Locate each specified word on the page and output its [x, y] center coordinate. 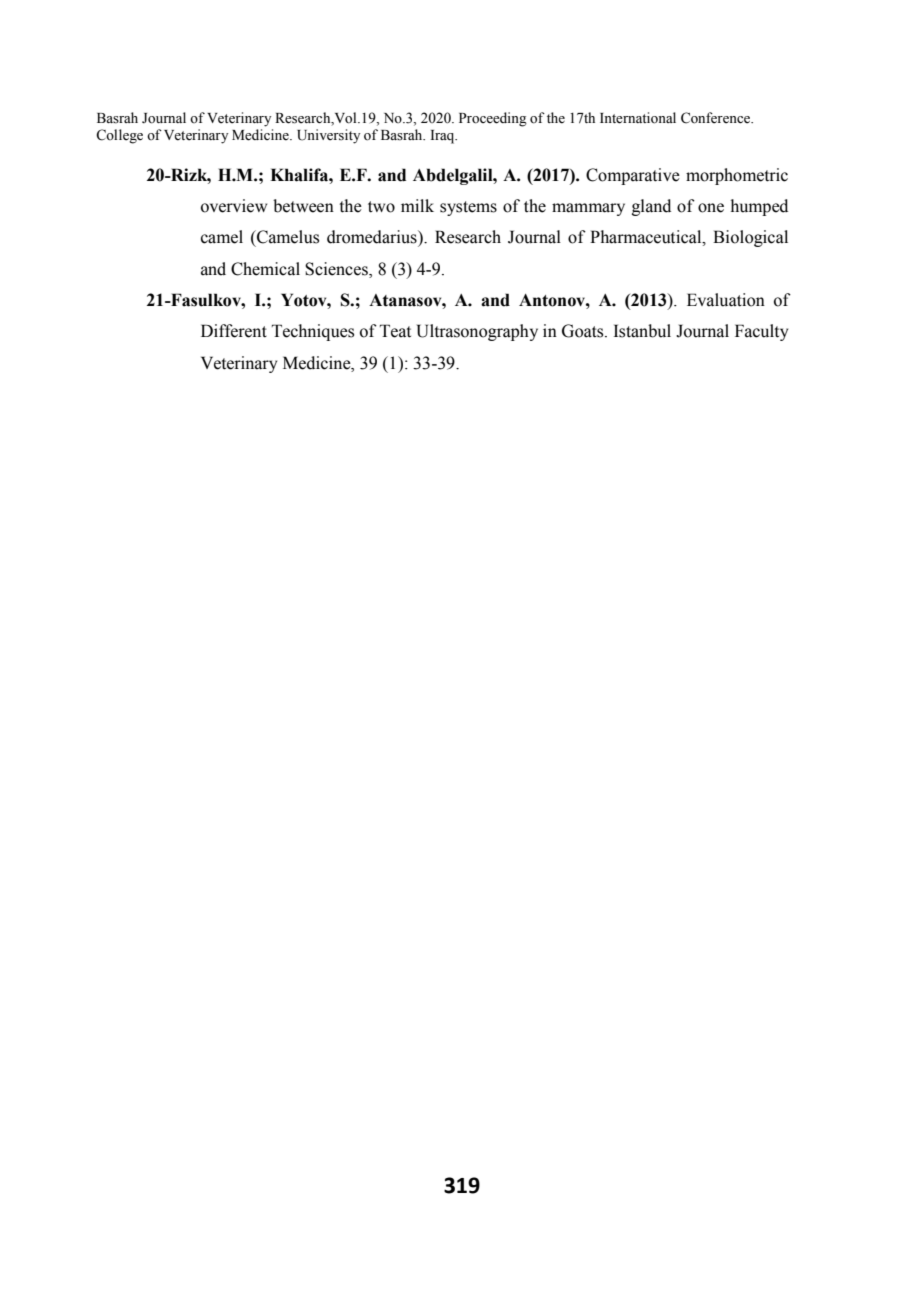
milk [417, 205]
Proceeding [493, 119]
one [711, 208]
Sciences [337, 270]
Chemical [265, 269]
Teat [395, 331]
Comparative [633, 176]
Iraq [444, 137]
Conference [716, 118]
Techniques [313, 332]
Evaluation [726, 300]
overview [234, 206]
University [328, 136]
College [119, 136]
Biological [750, 238]
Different [234, 331]
